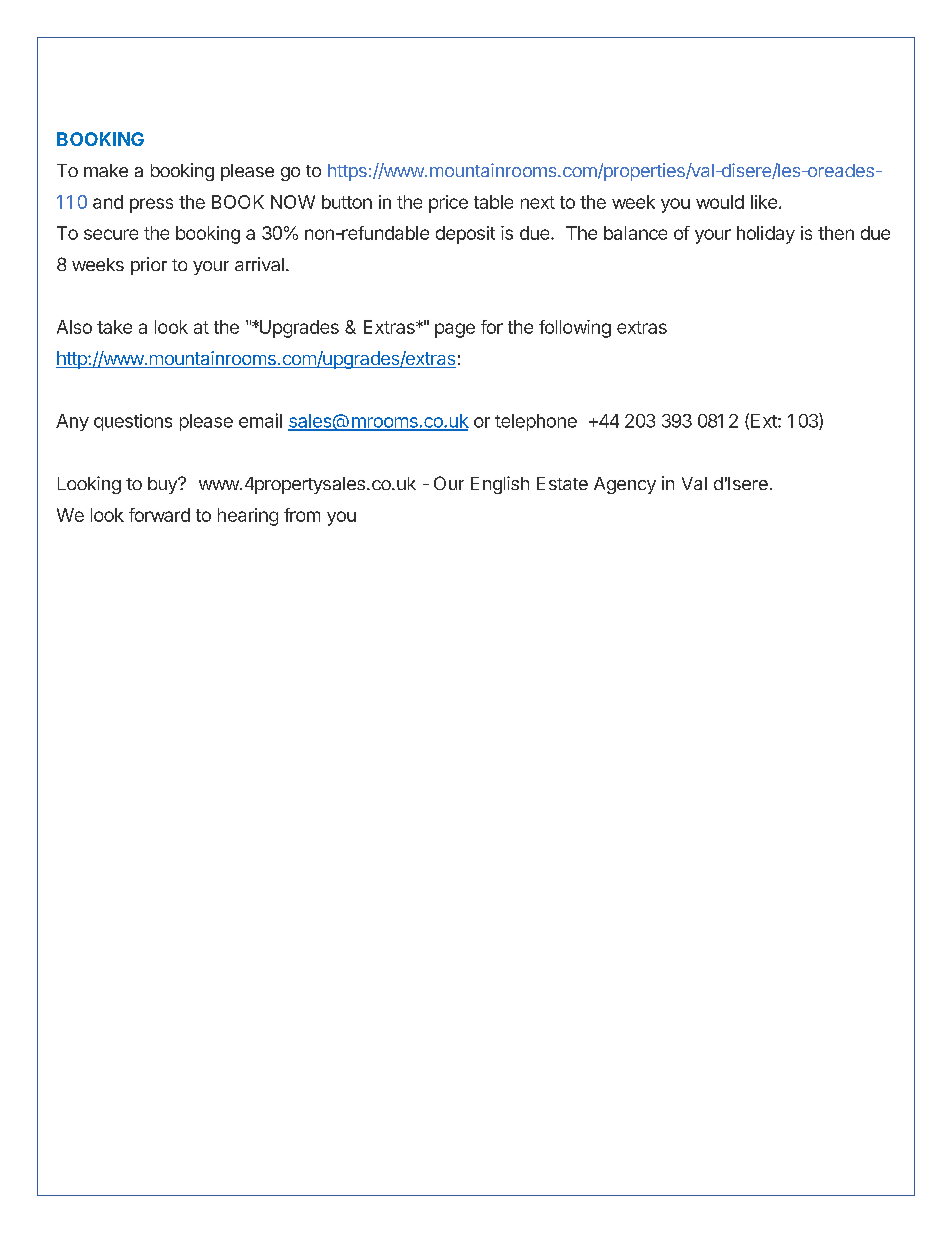 The height and width of the page is (1233, 952). What do you see at coordinates (106, 170) in the page?
I see `make` at bounding box center [106, 170].
